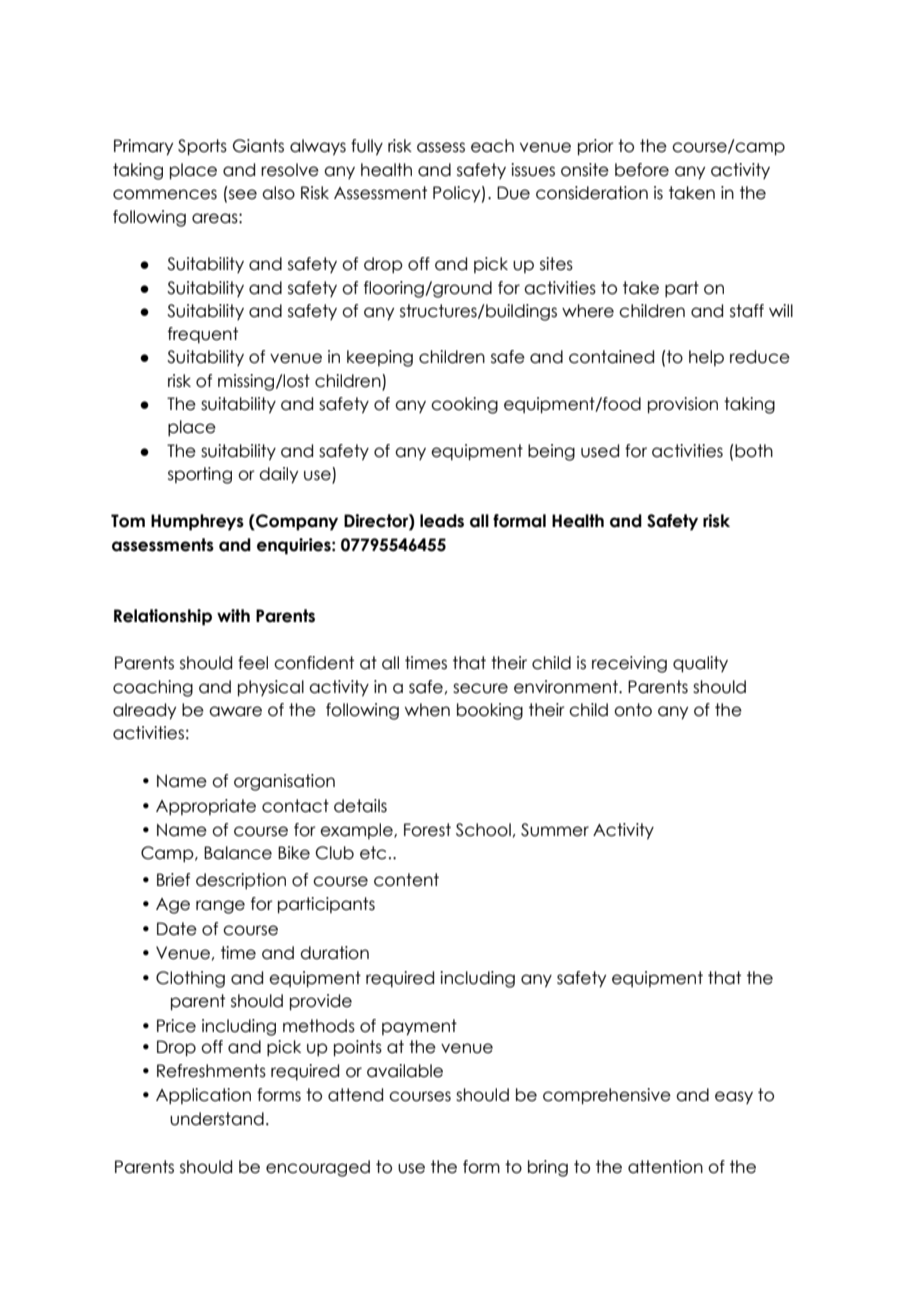 The width and height of the image is (924, 1307). Describe the element at coordinates (700, 664) in the image. I see `quality` at that location.
